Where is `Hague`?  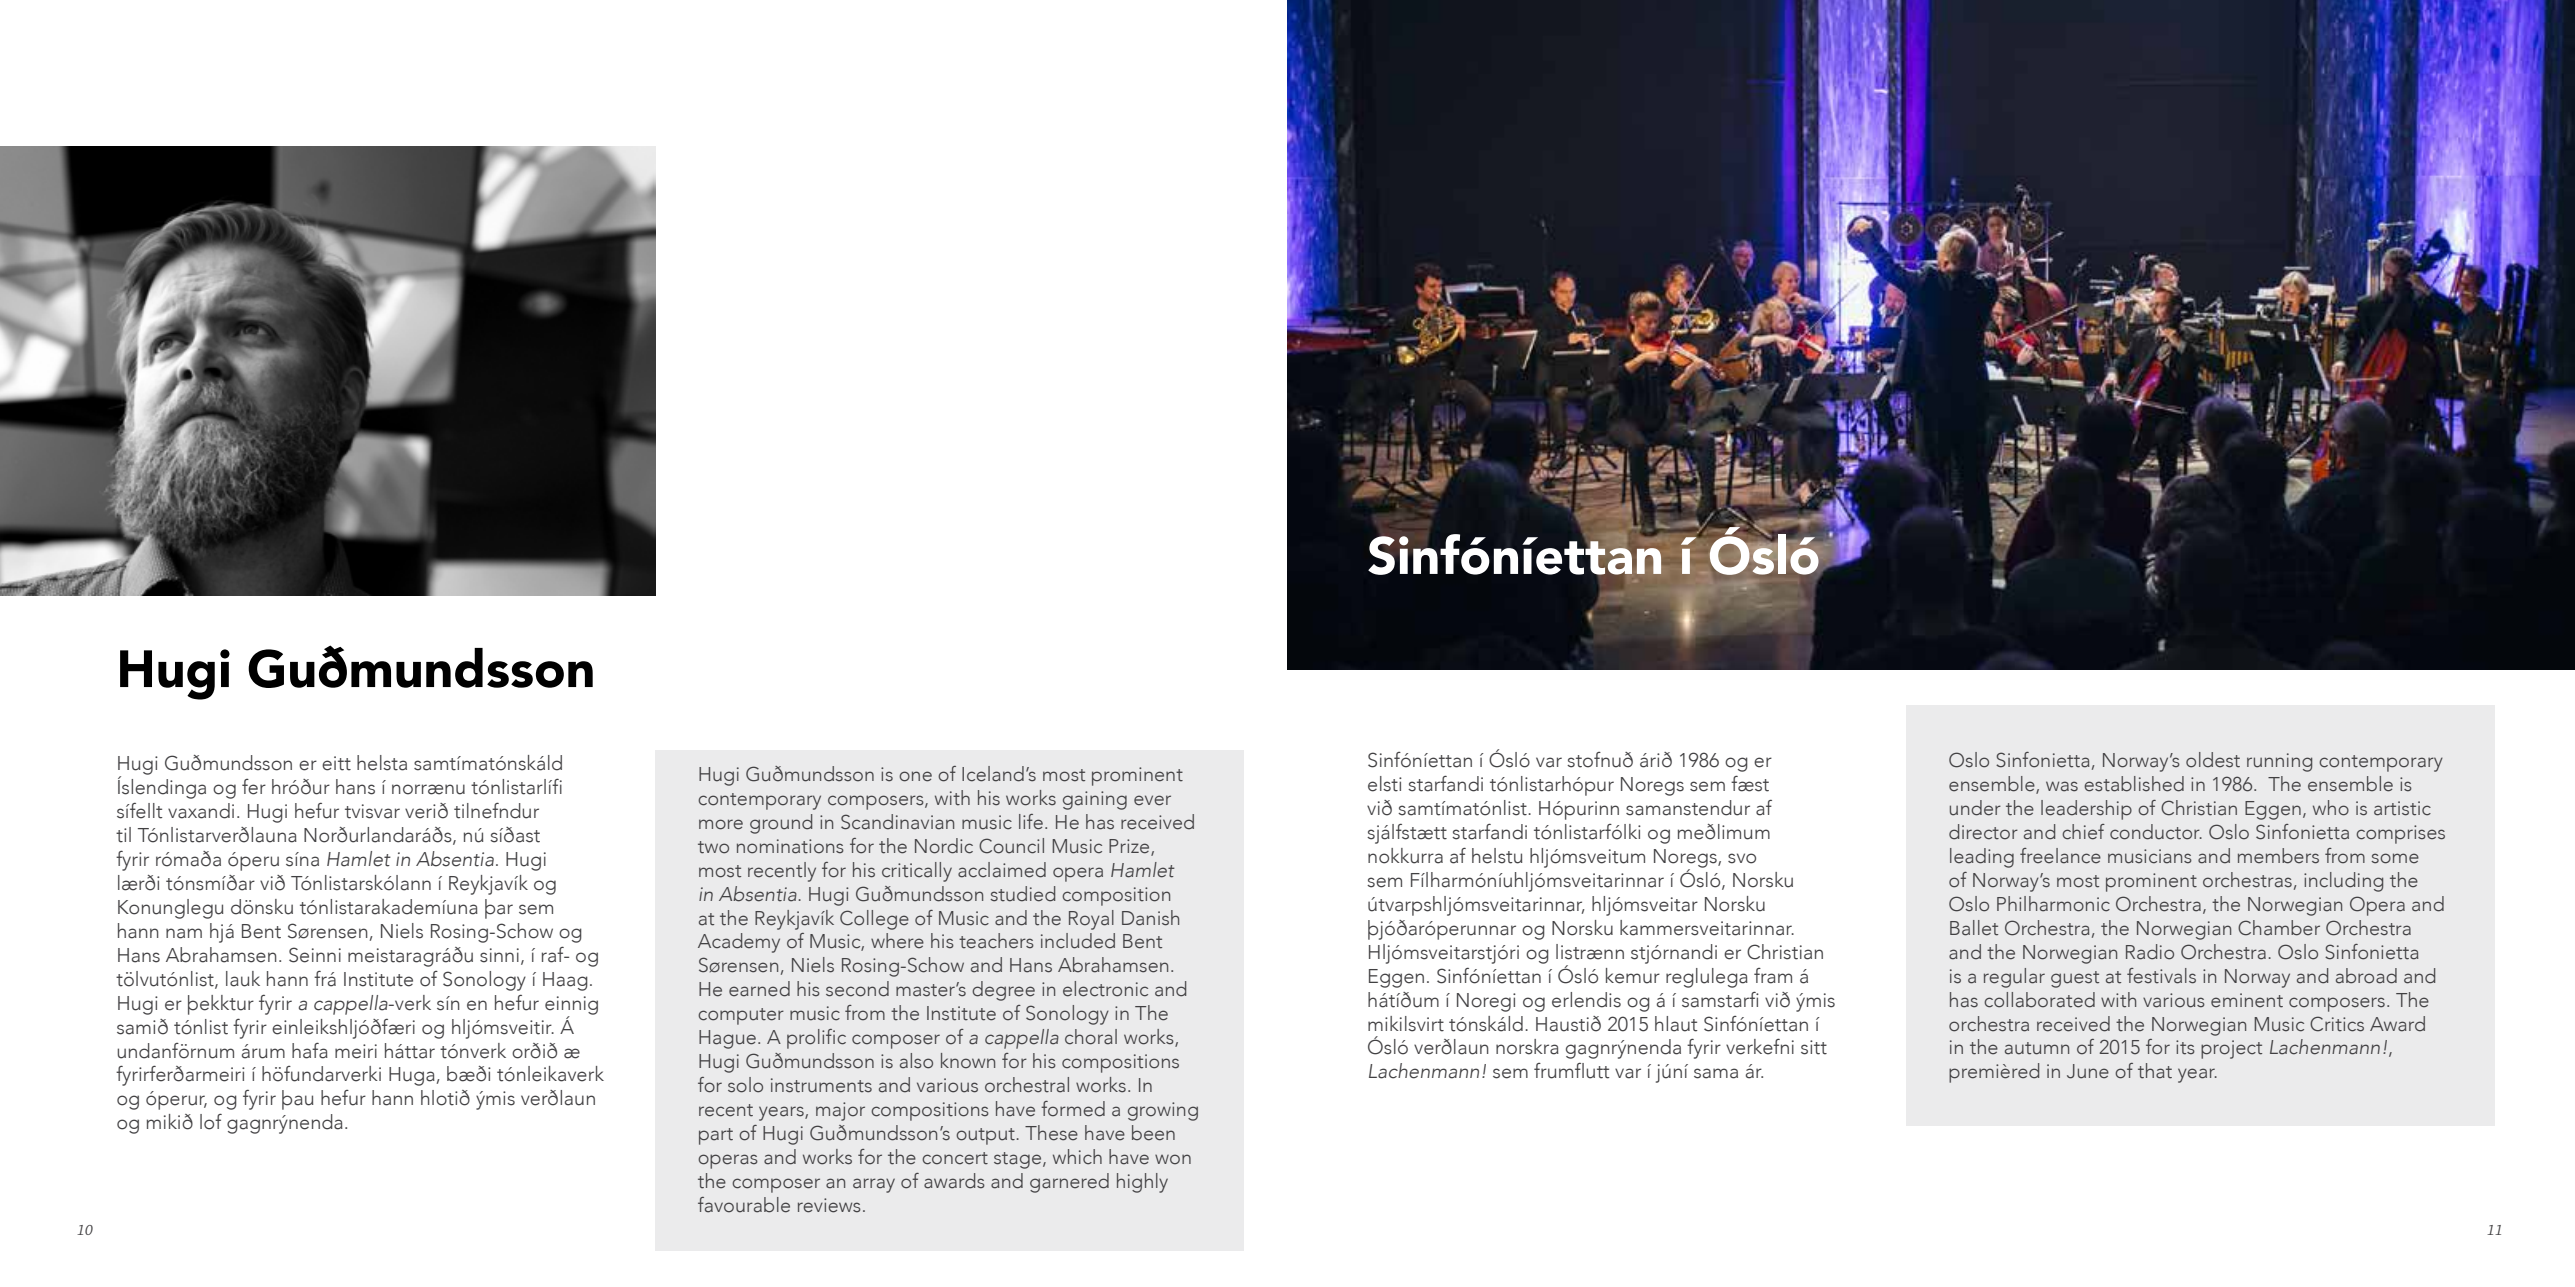
Hague is located at coordinates (727, 1039).
